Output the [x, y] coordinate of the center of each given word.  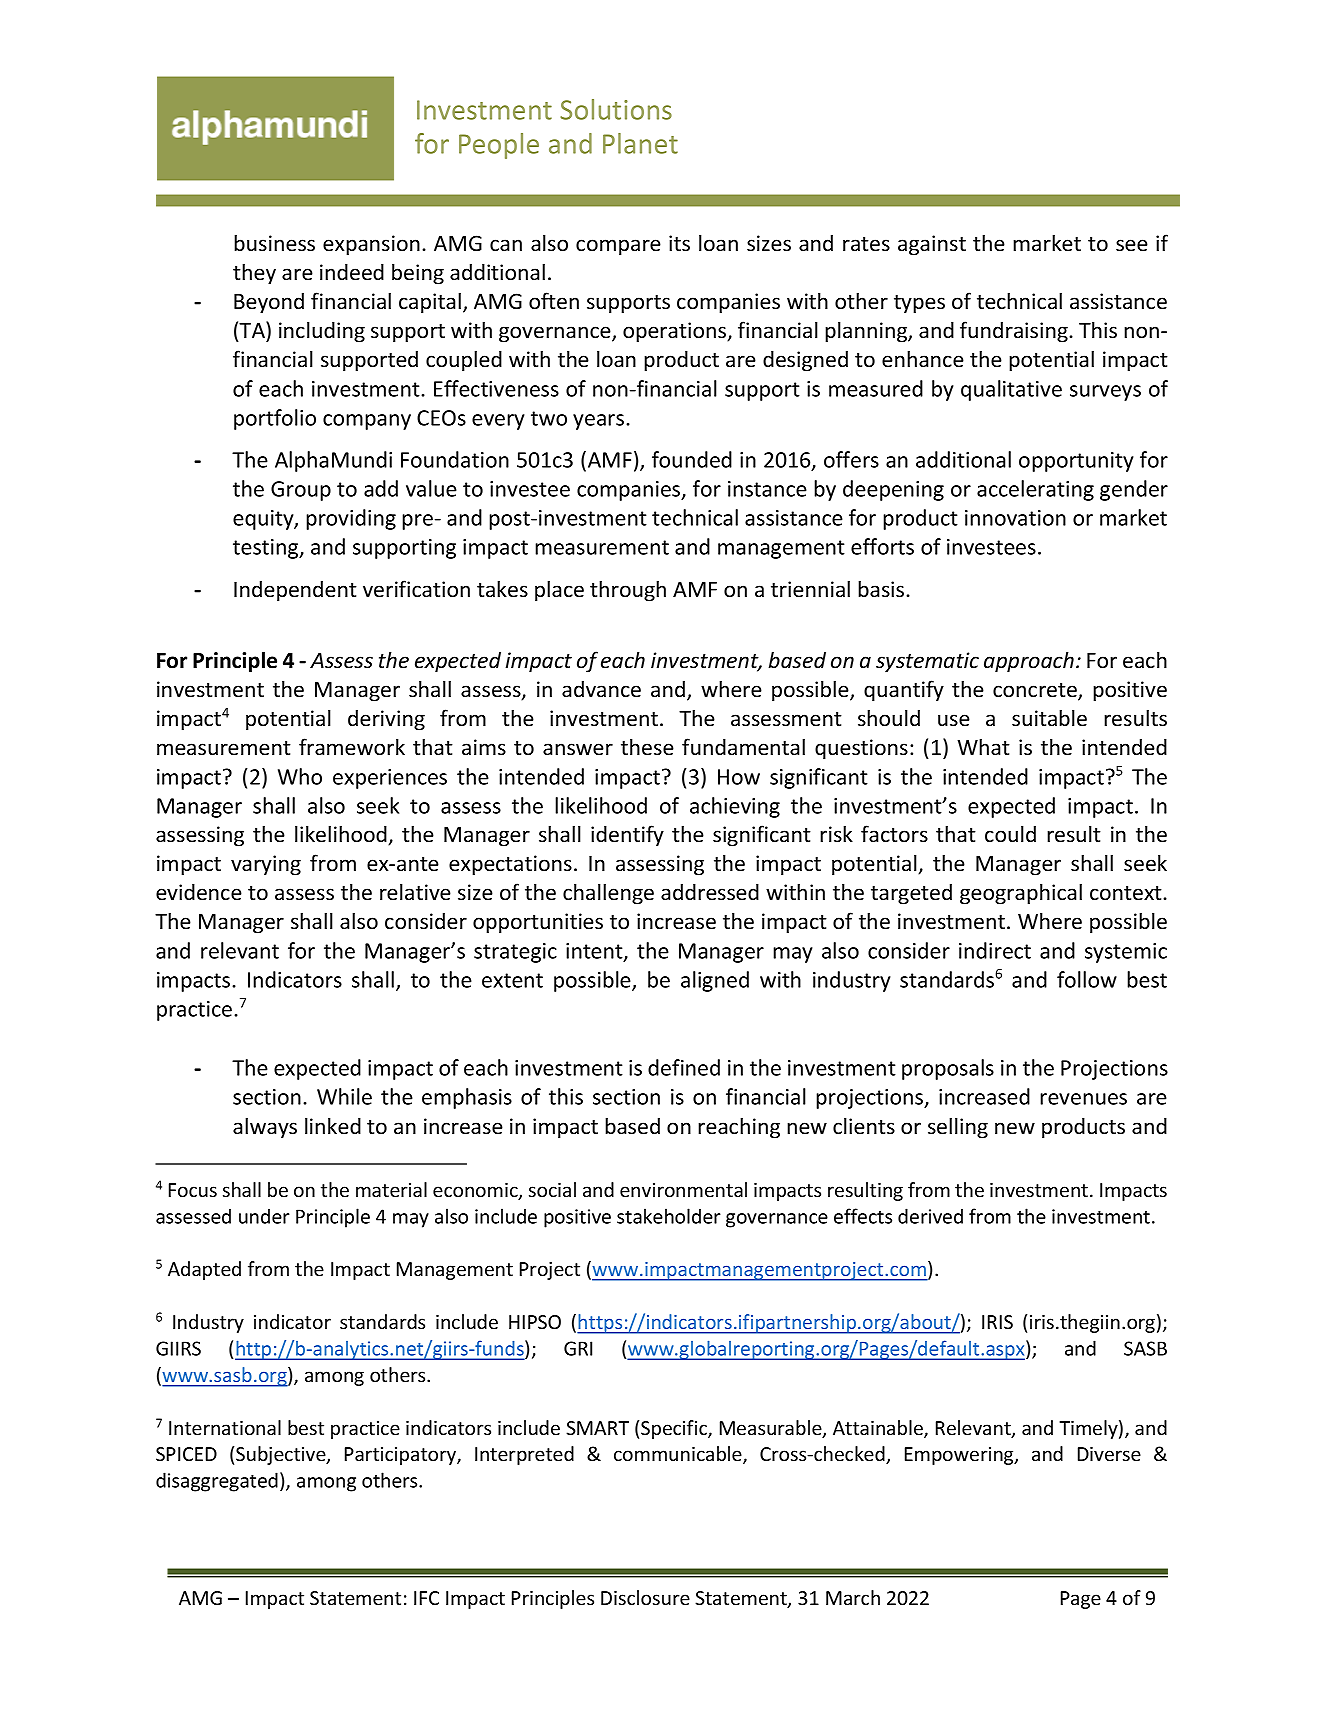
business [274, 243]
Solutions [616, 109]
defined [684, 1067]
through [628, 591]
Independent [295, 591]
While [344, 1096]
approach [1029, 662]
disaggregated [217, 1482]
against [932, 245]
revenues [1083, 1099]
